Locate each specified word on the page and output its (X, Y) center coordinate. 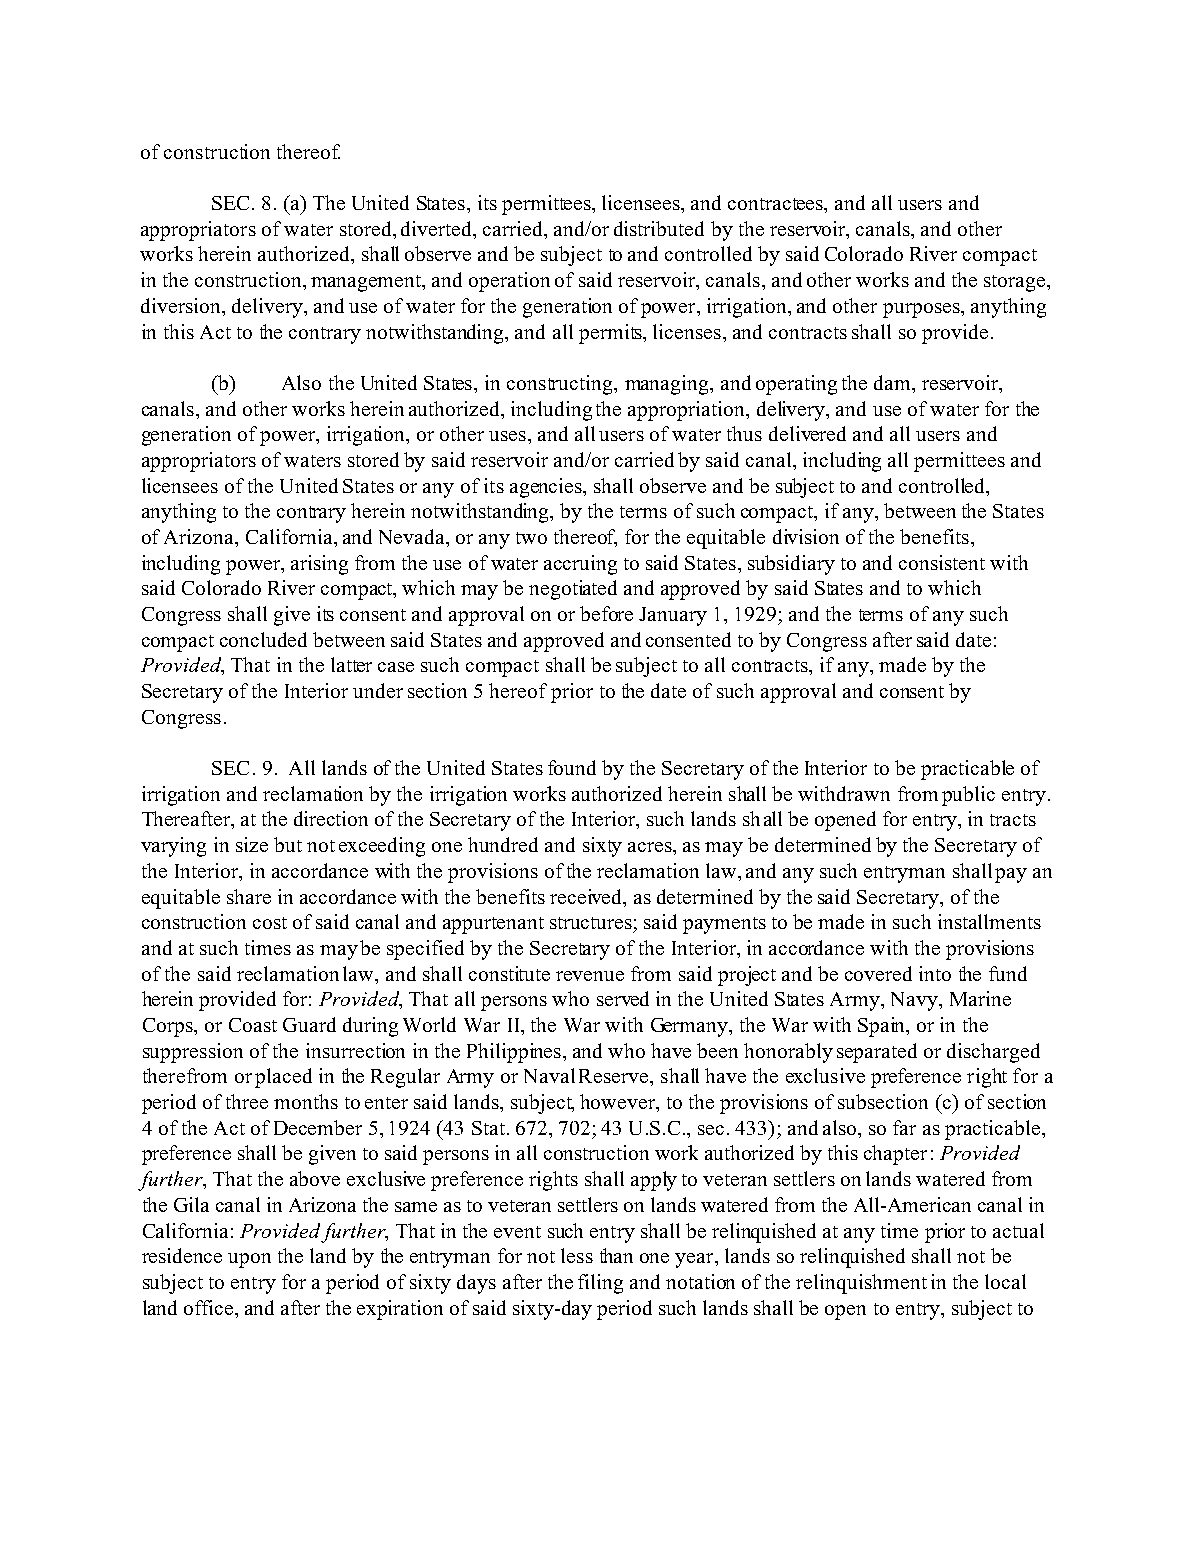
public (968, 796)
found (572, 767)
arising (319, 565)
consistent (942, 562)
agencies (547, 488)
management (367, 283)
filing (600, 1284)
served (623, 998)
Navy (915, 1001)
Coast (253, 1025)
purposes (922, 310)
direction (331, 818)
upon (249, 1260)
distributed (659, 228)
